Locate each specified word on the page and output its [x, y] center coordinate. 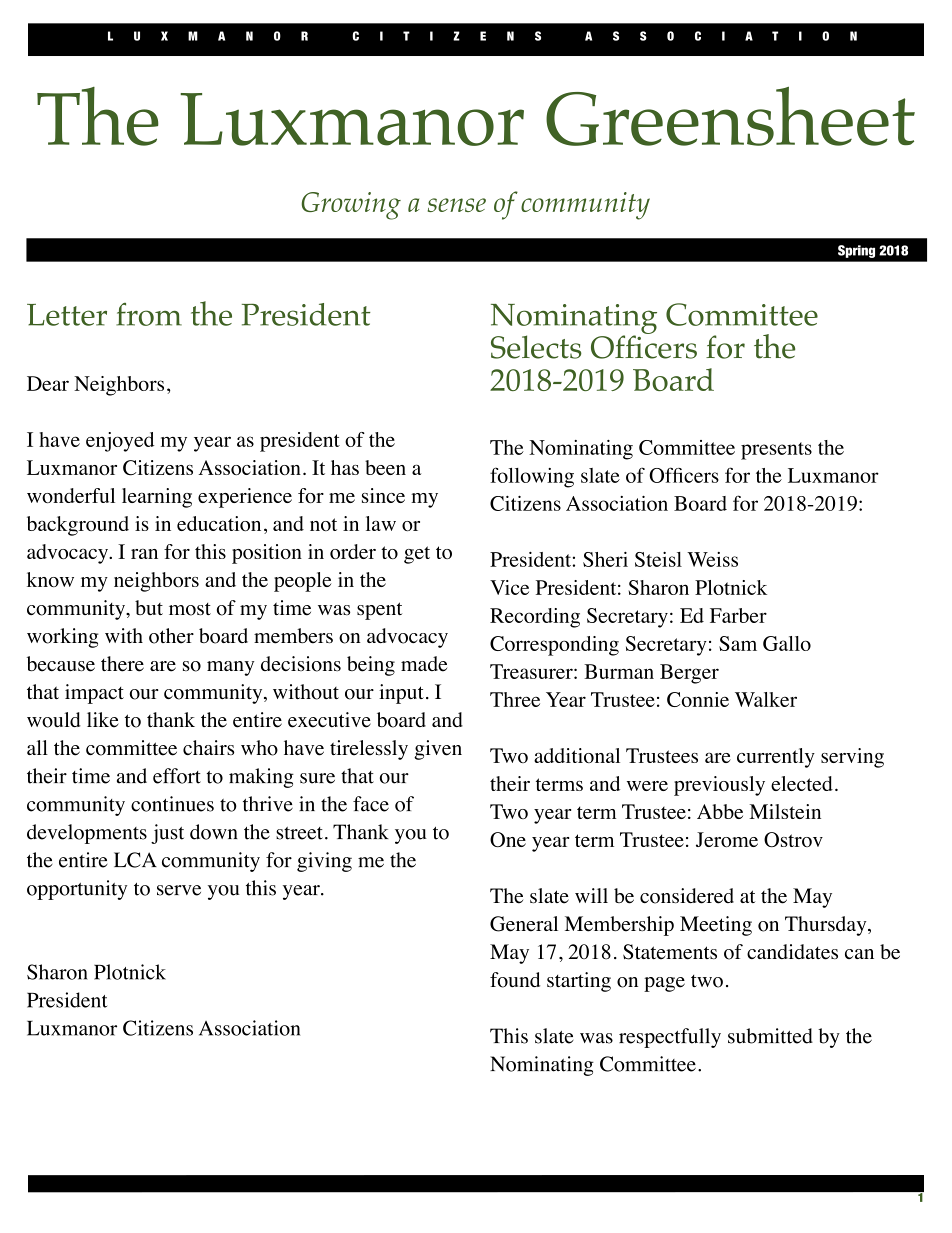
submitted [770, 1036]
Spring [856, 251]
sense [457, 205]
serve [179, 890]
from [149, 314]
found [515, 980]
